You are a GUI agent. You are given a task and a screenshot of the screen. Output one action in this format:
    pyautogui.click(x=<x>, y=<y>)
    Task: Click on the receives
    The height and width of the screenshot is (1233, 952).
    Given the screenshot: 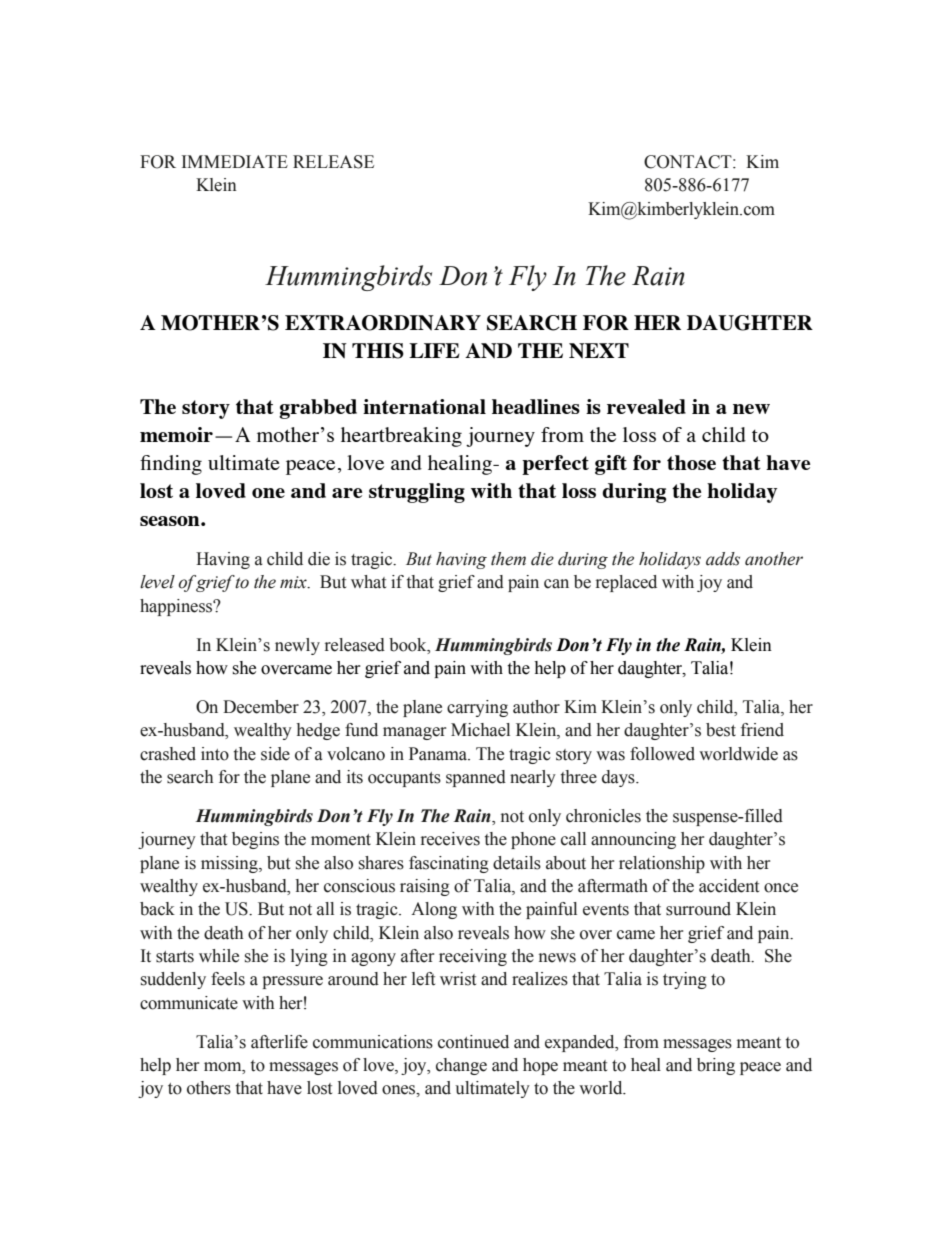 What is the action you would take?
    pyautogui.click(x=450, y=839)
